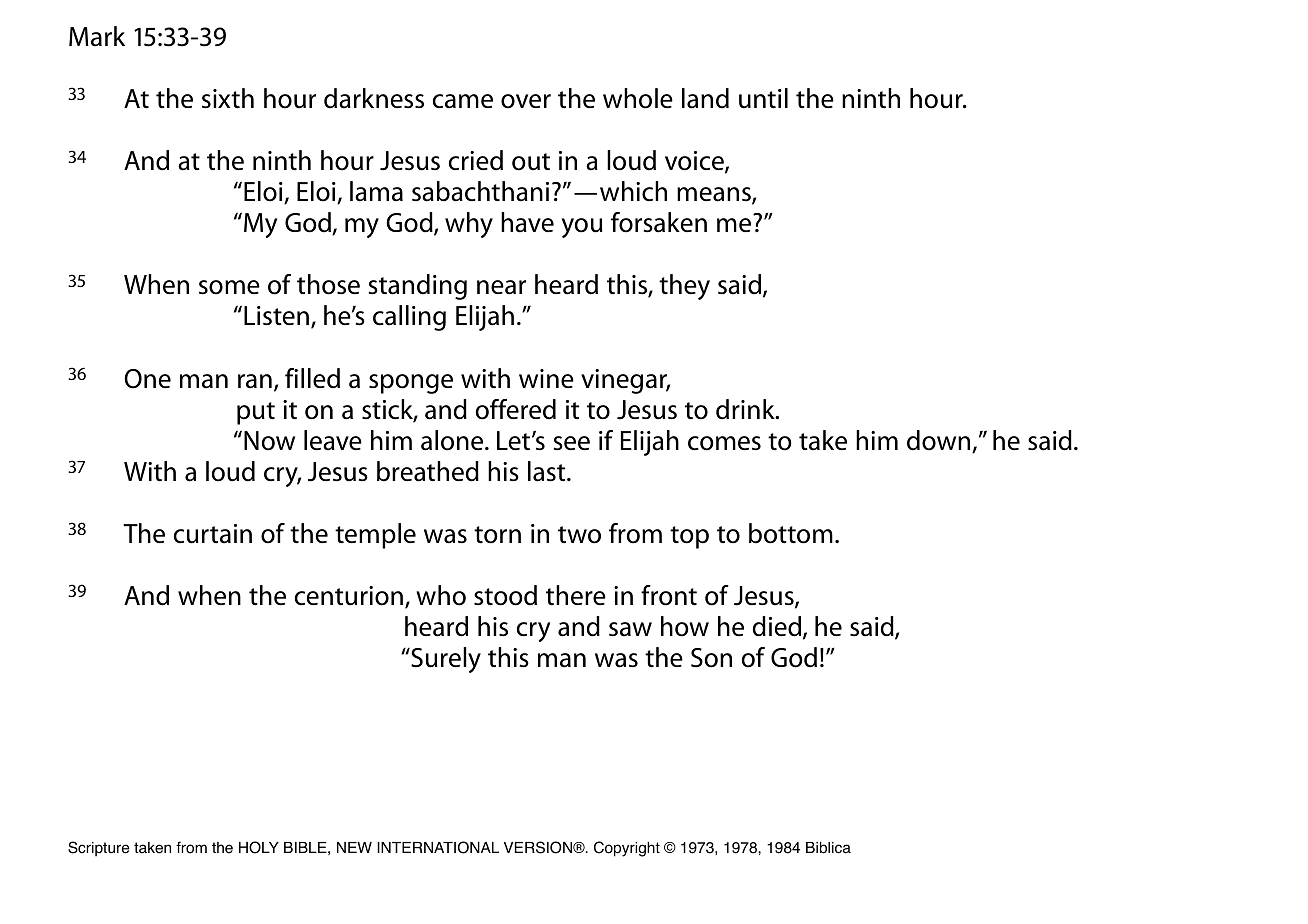 This image has height=924, width=1308. What do you see at coordinates (940, 441) in the image?
I see `down` at bounding box center [940, 441].
